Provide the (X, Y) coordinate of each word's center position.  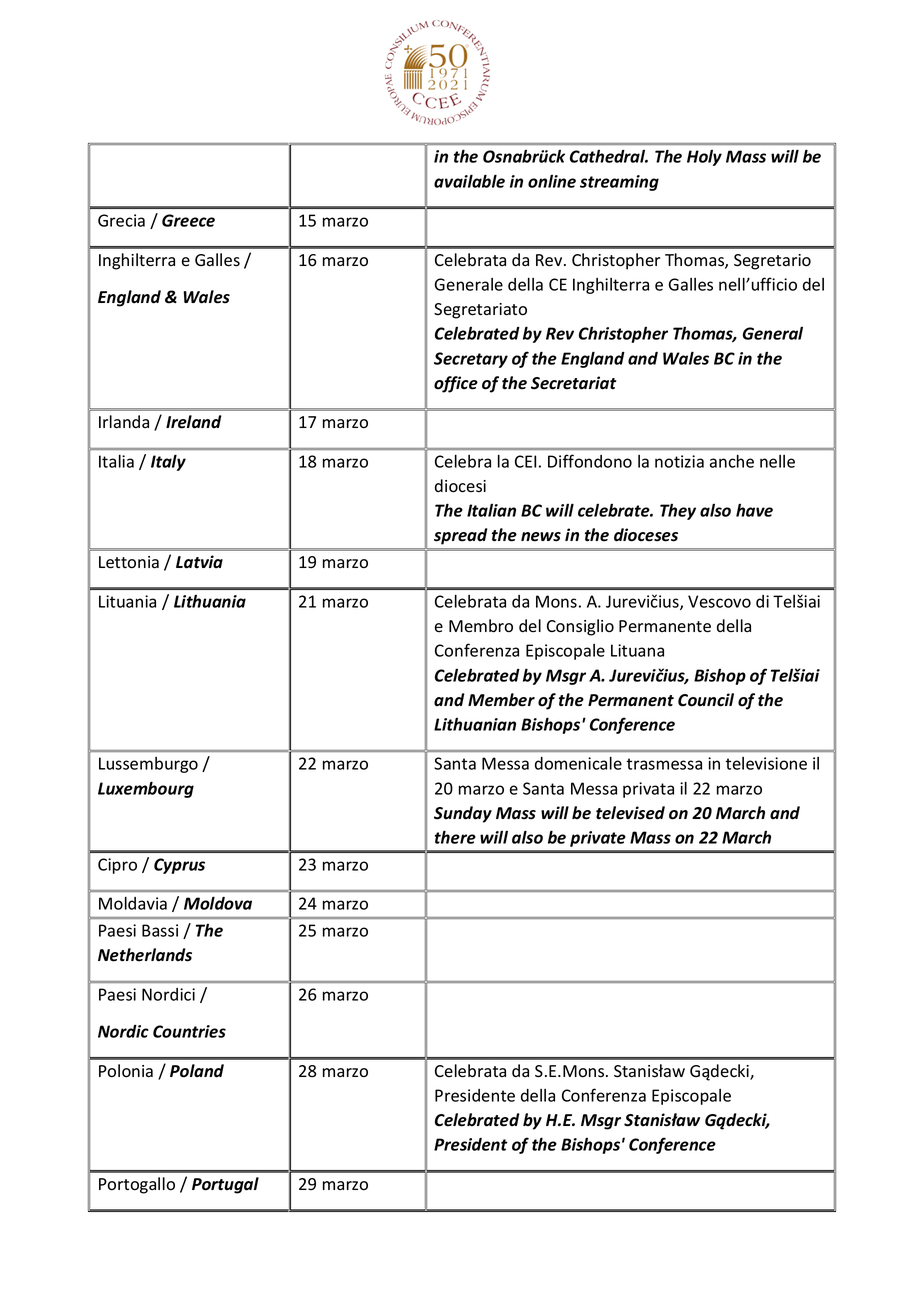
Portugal (225, 1185)
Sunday (463, 814)
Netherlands (145, 955)
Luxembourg (146, 789)
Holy (704, 158)
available (469, 181)
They (678, 512)
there (455, 837)
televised (630, 813)
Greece (188, 220)
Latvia (199, 562)
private (598, 839)
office (456, 384)
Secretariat (573, 383)
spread (461, 536)
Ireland (194, 422)
